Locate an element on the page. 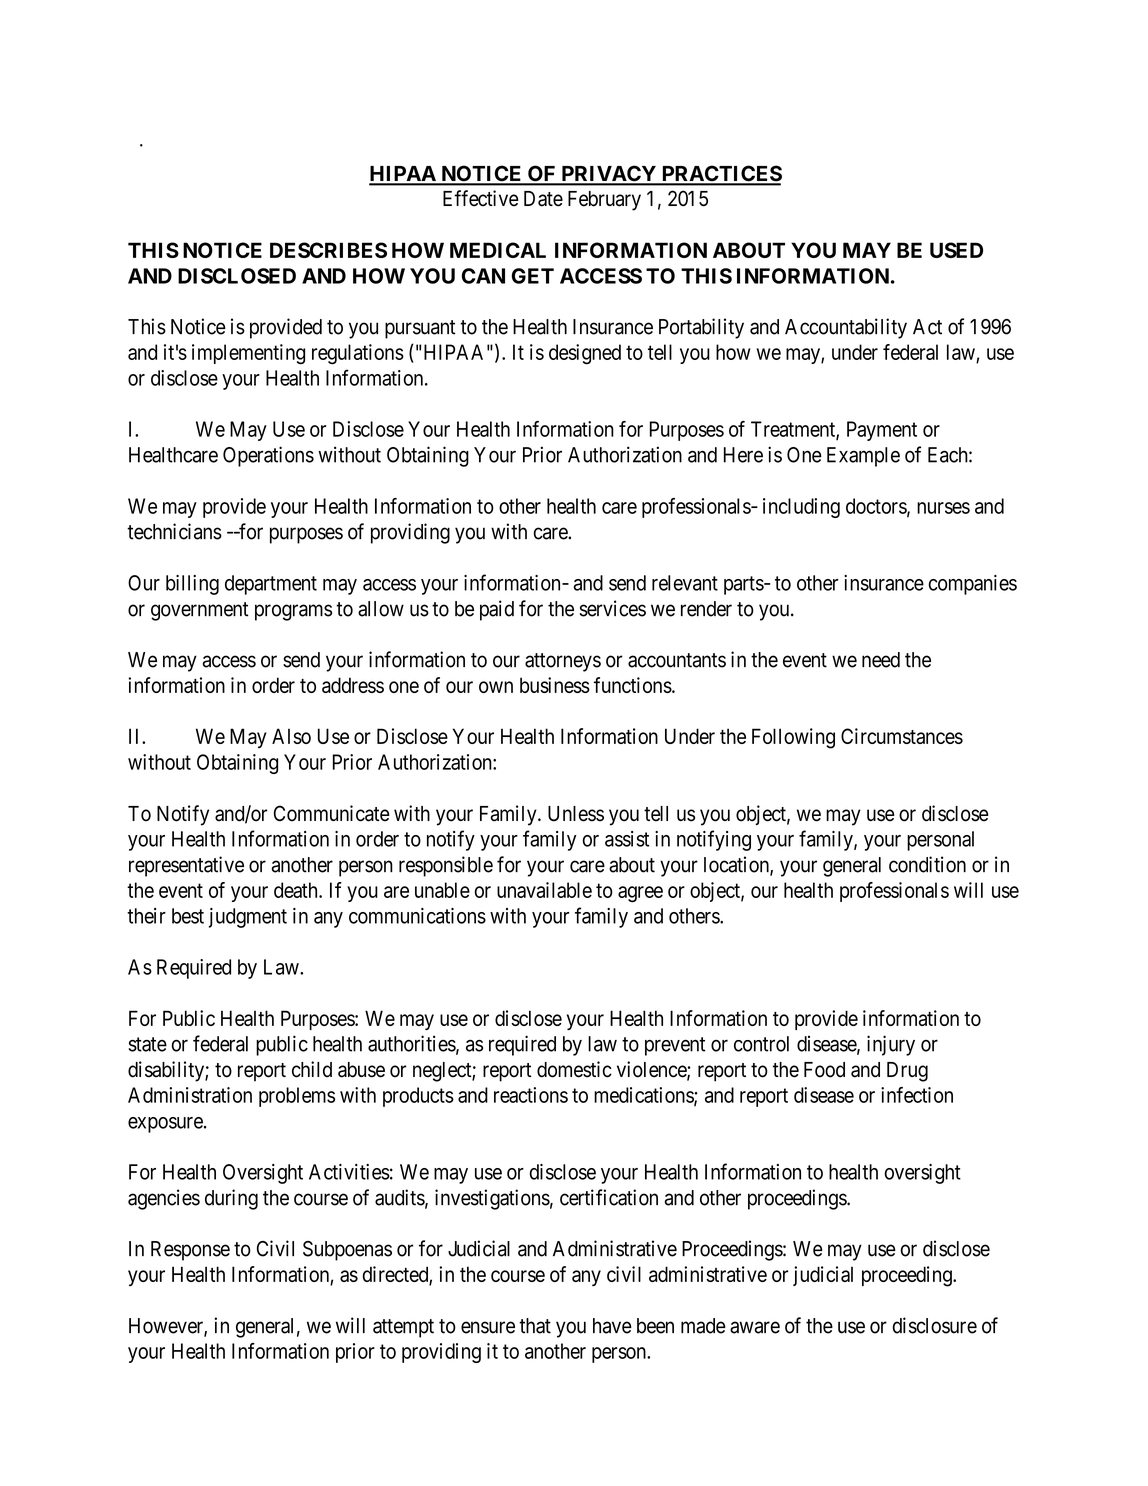 Image resolution: width=1148 pixels, height=1486 pixels. disclosure is located at coordinates (934, 1325).
